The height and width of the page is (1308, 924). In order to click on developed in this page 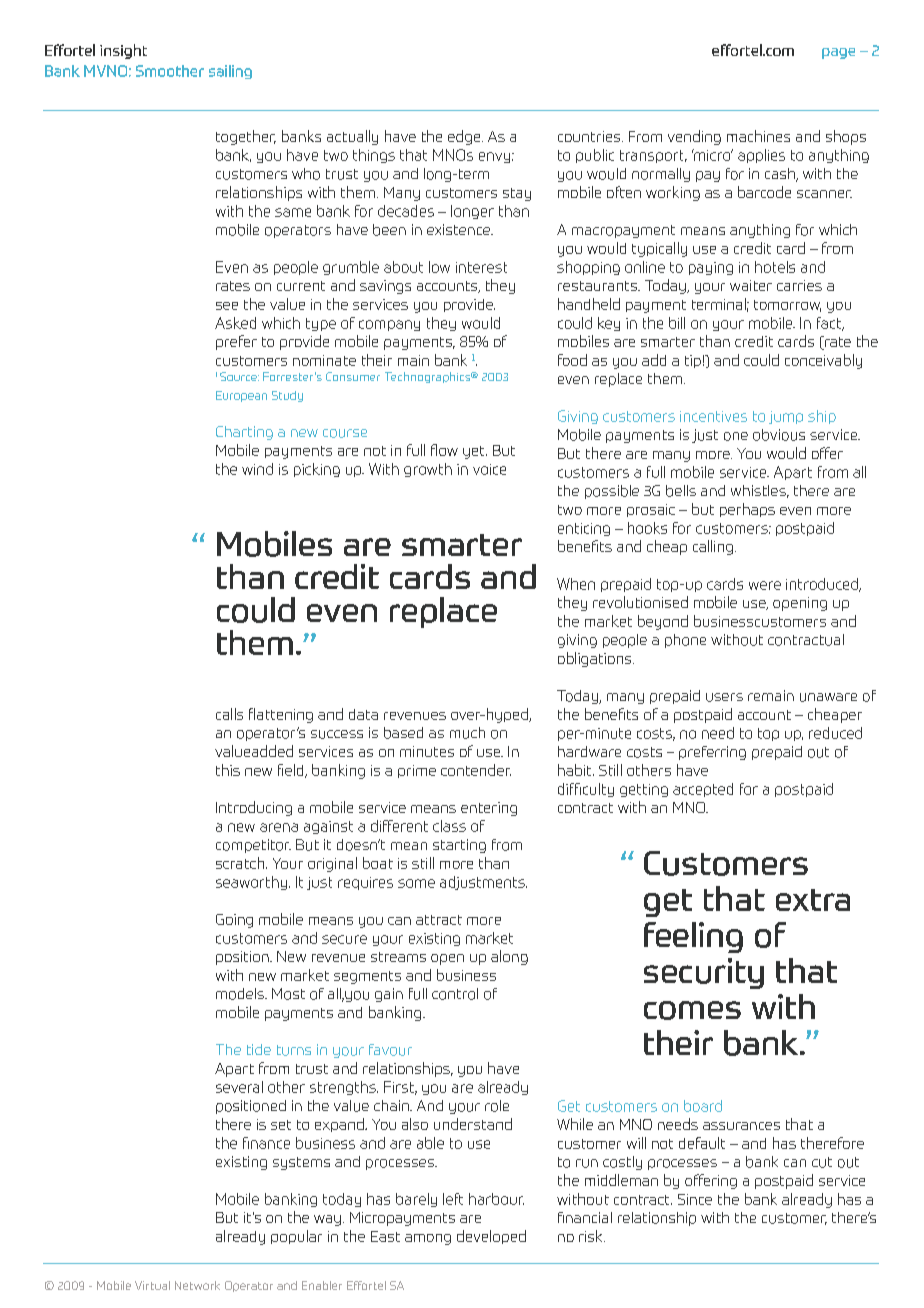, I will do `click(491, 1237)`.
